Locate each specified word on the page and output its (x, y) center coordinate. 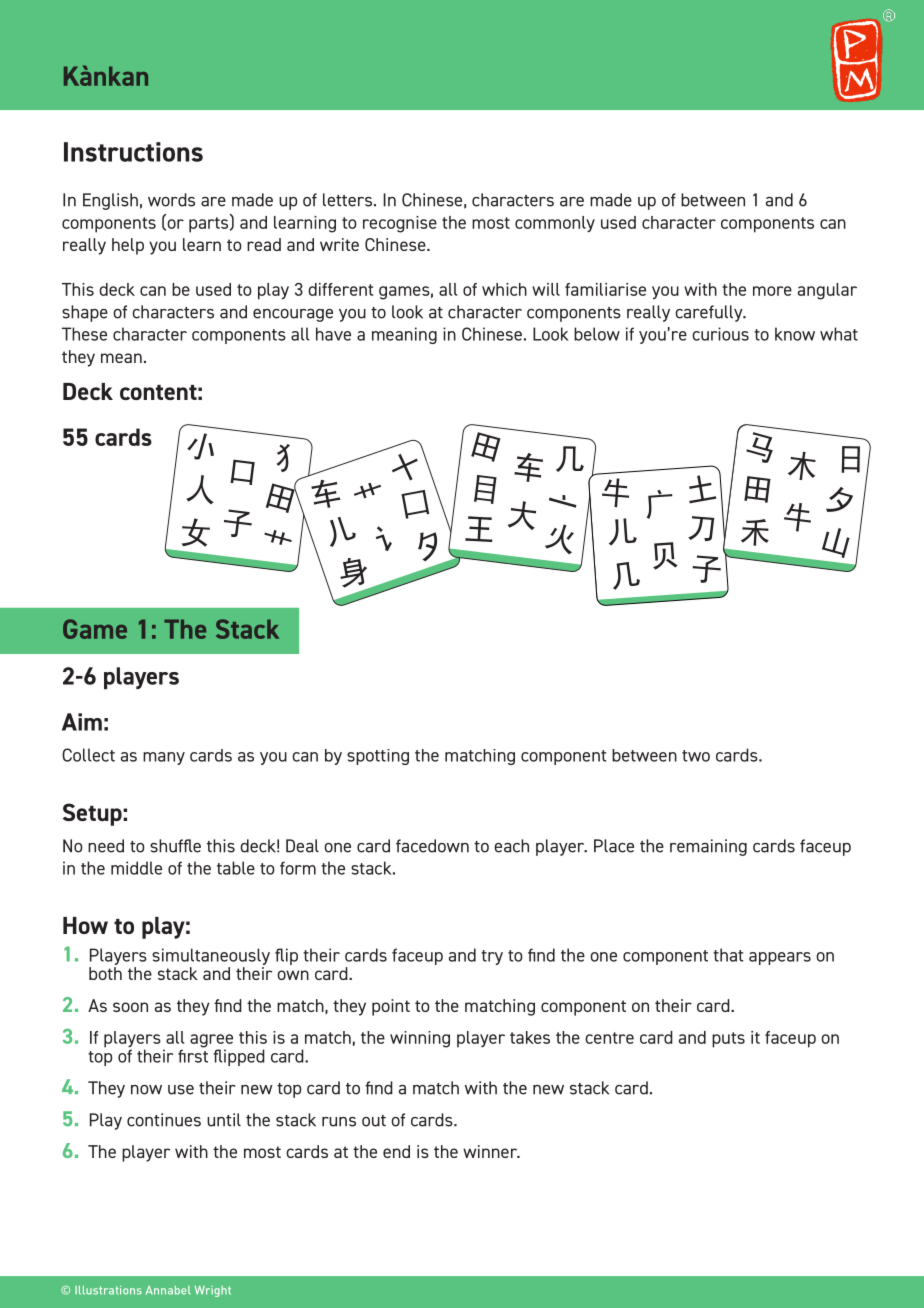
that (728, 955)
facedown (432, 846)
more (772, 291)
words (171, 200)
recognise (400, 224)
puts (728, 1040)
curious (720, 334)
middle (136, 868)
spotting (378, 757)
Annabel (168, 1290)
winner (491, 1151)
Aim (82, 722)
